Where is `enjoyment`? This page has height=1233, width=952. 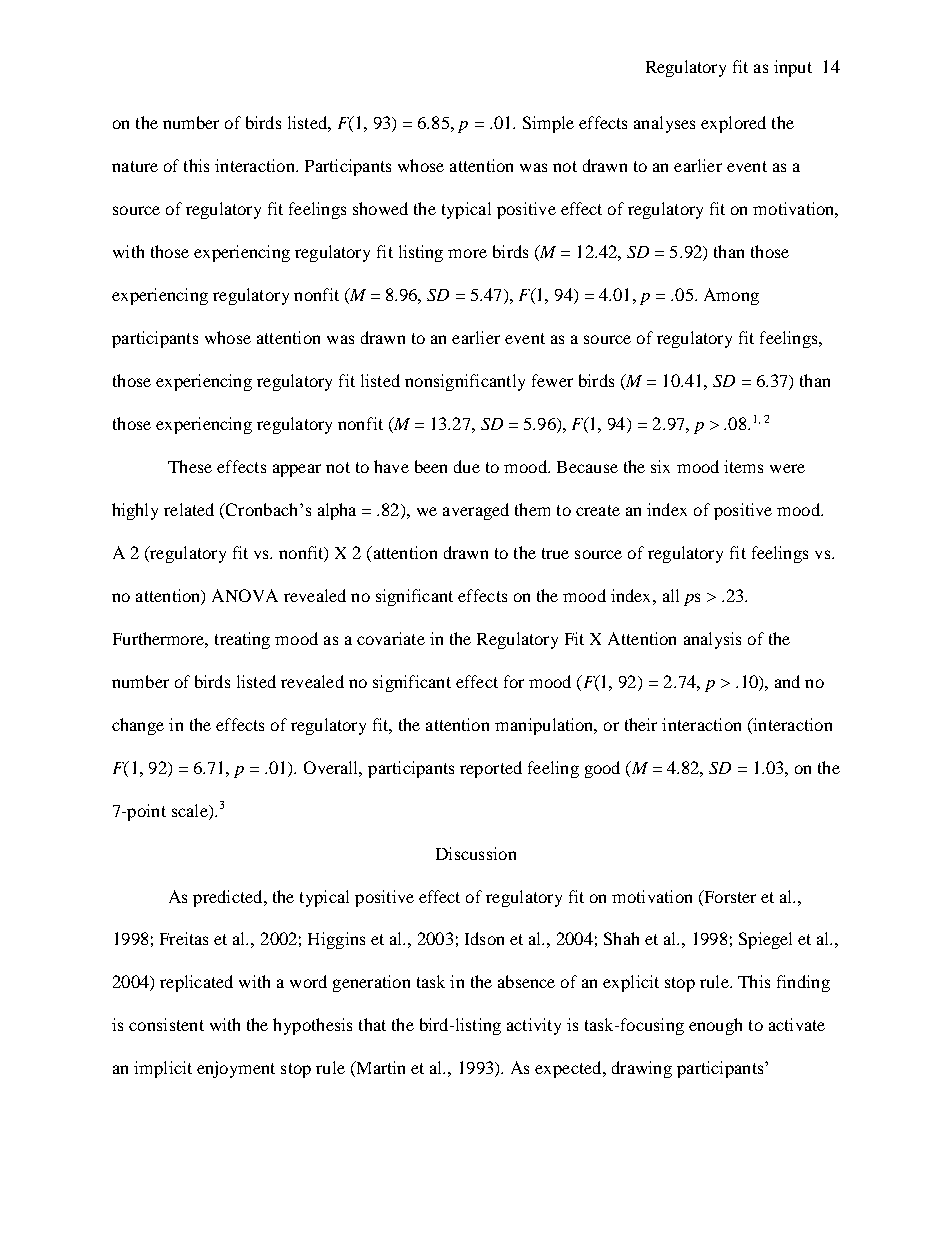
enjoyment is located at coordinates (236, 1069).
